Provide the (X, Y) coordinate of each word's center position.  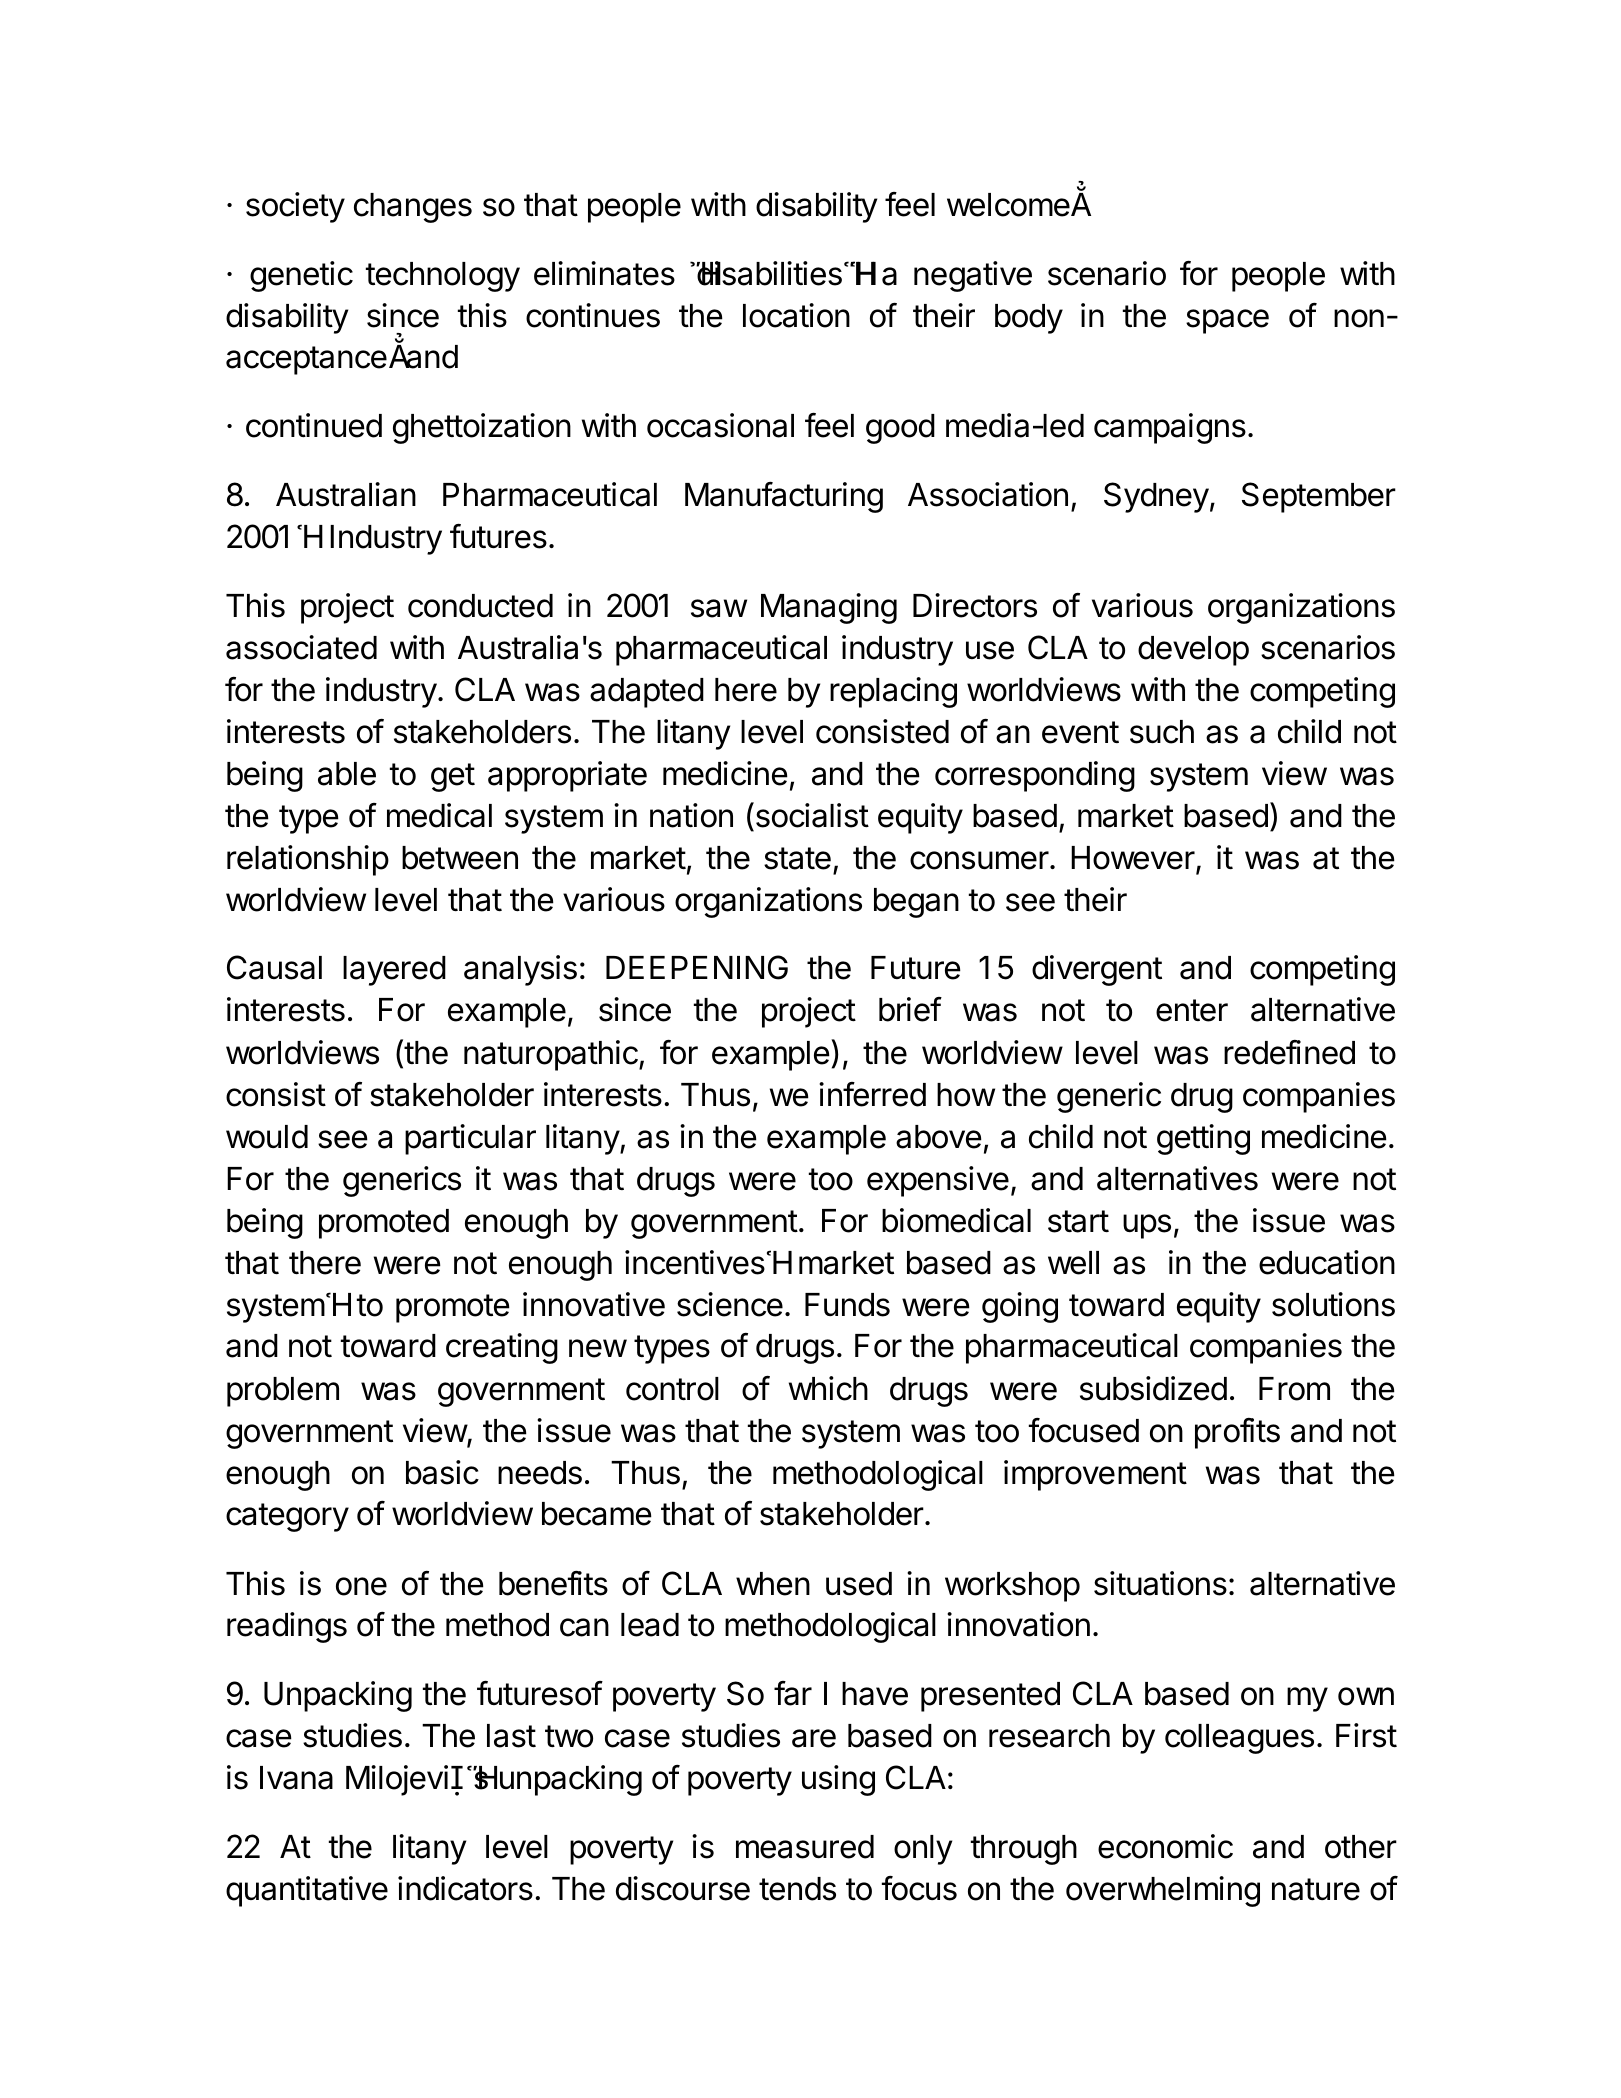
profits (1237, 1433)
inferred (872, 1094)
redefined (1289, 1052)
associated (301, 647)
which (828, 1388)
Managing (829, 608)
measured (805, 1847)
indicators (465, 1888)
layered (394, 971)
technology (443, 277)
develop (1193, 651)
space (1227, 321)
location (796, 315)
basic (442, 1472)
